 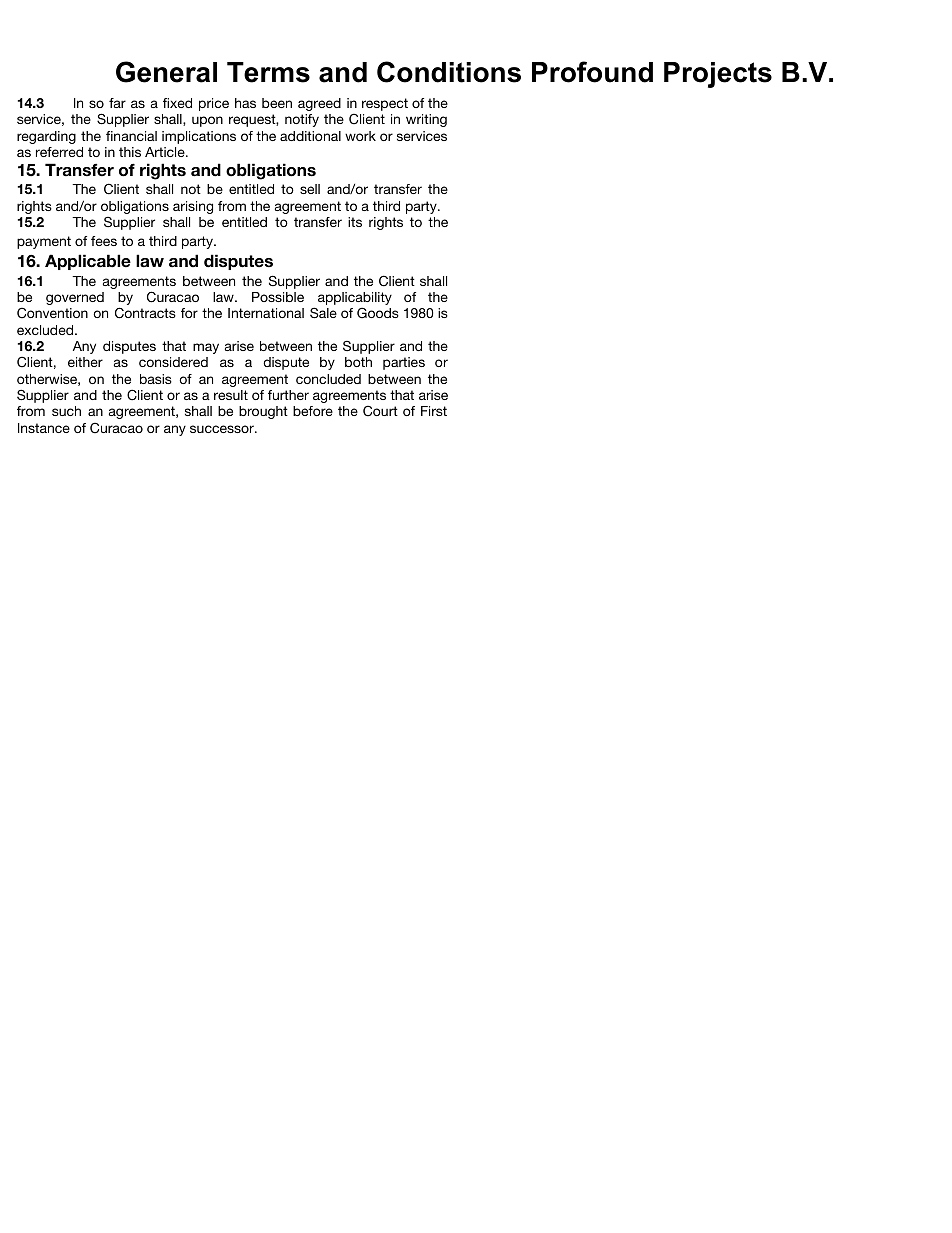 What do you see at coordinates (358, 362) in the document?
I see `both` at bounding box center [358, 362].
